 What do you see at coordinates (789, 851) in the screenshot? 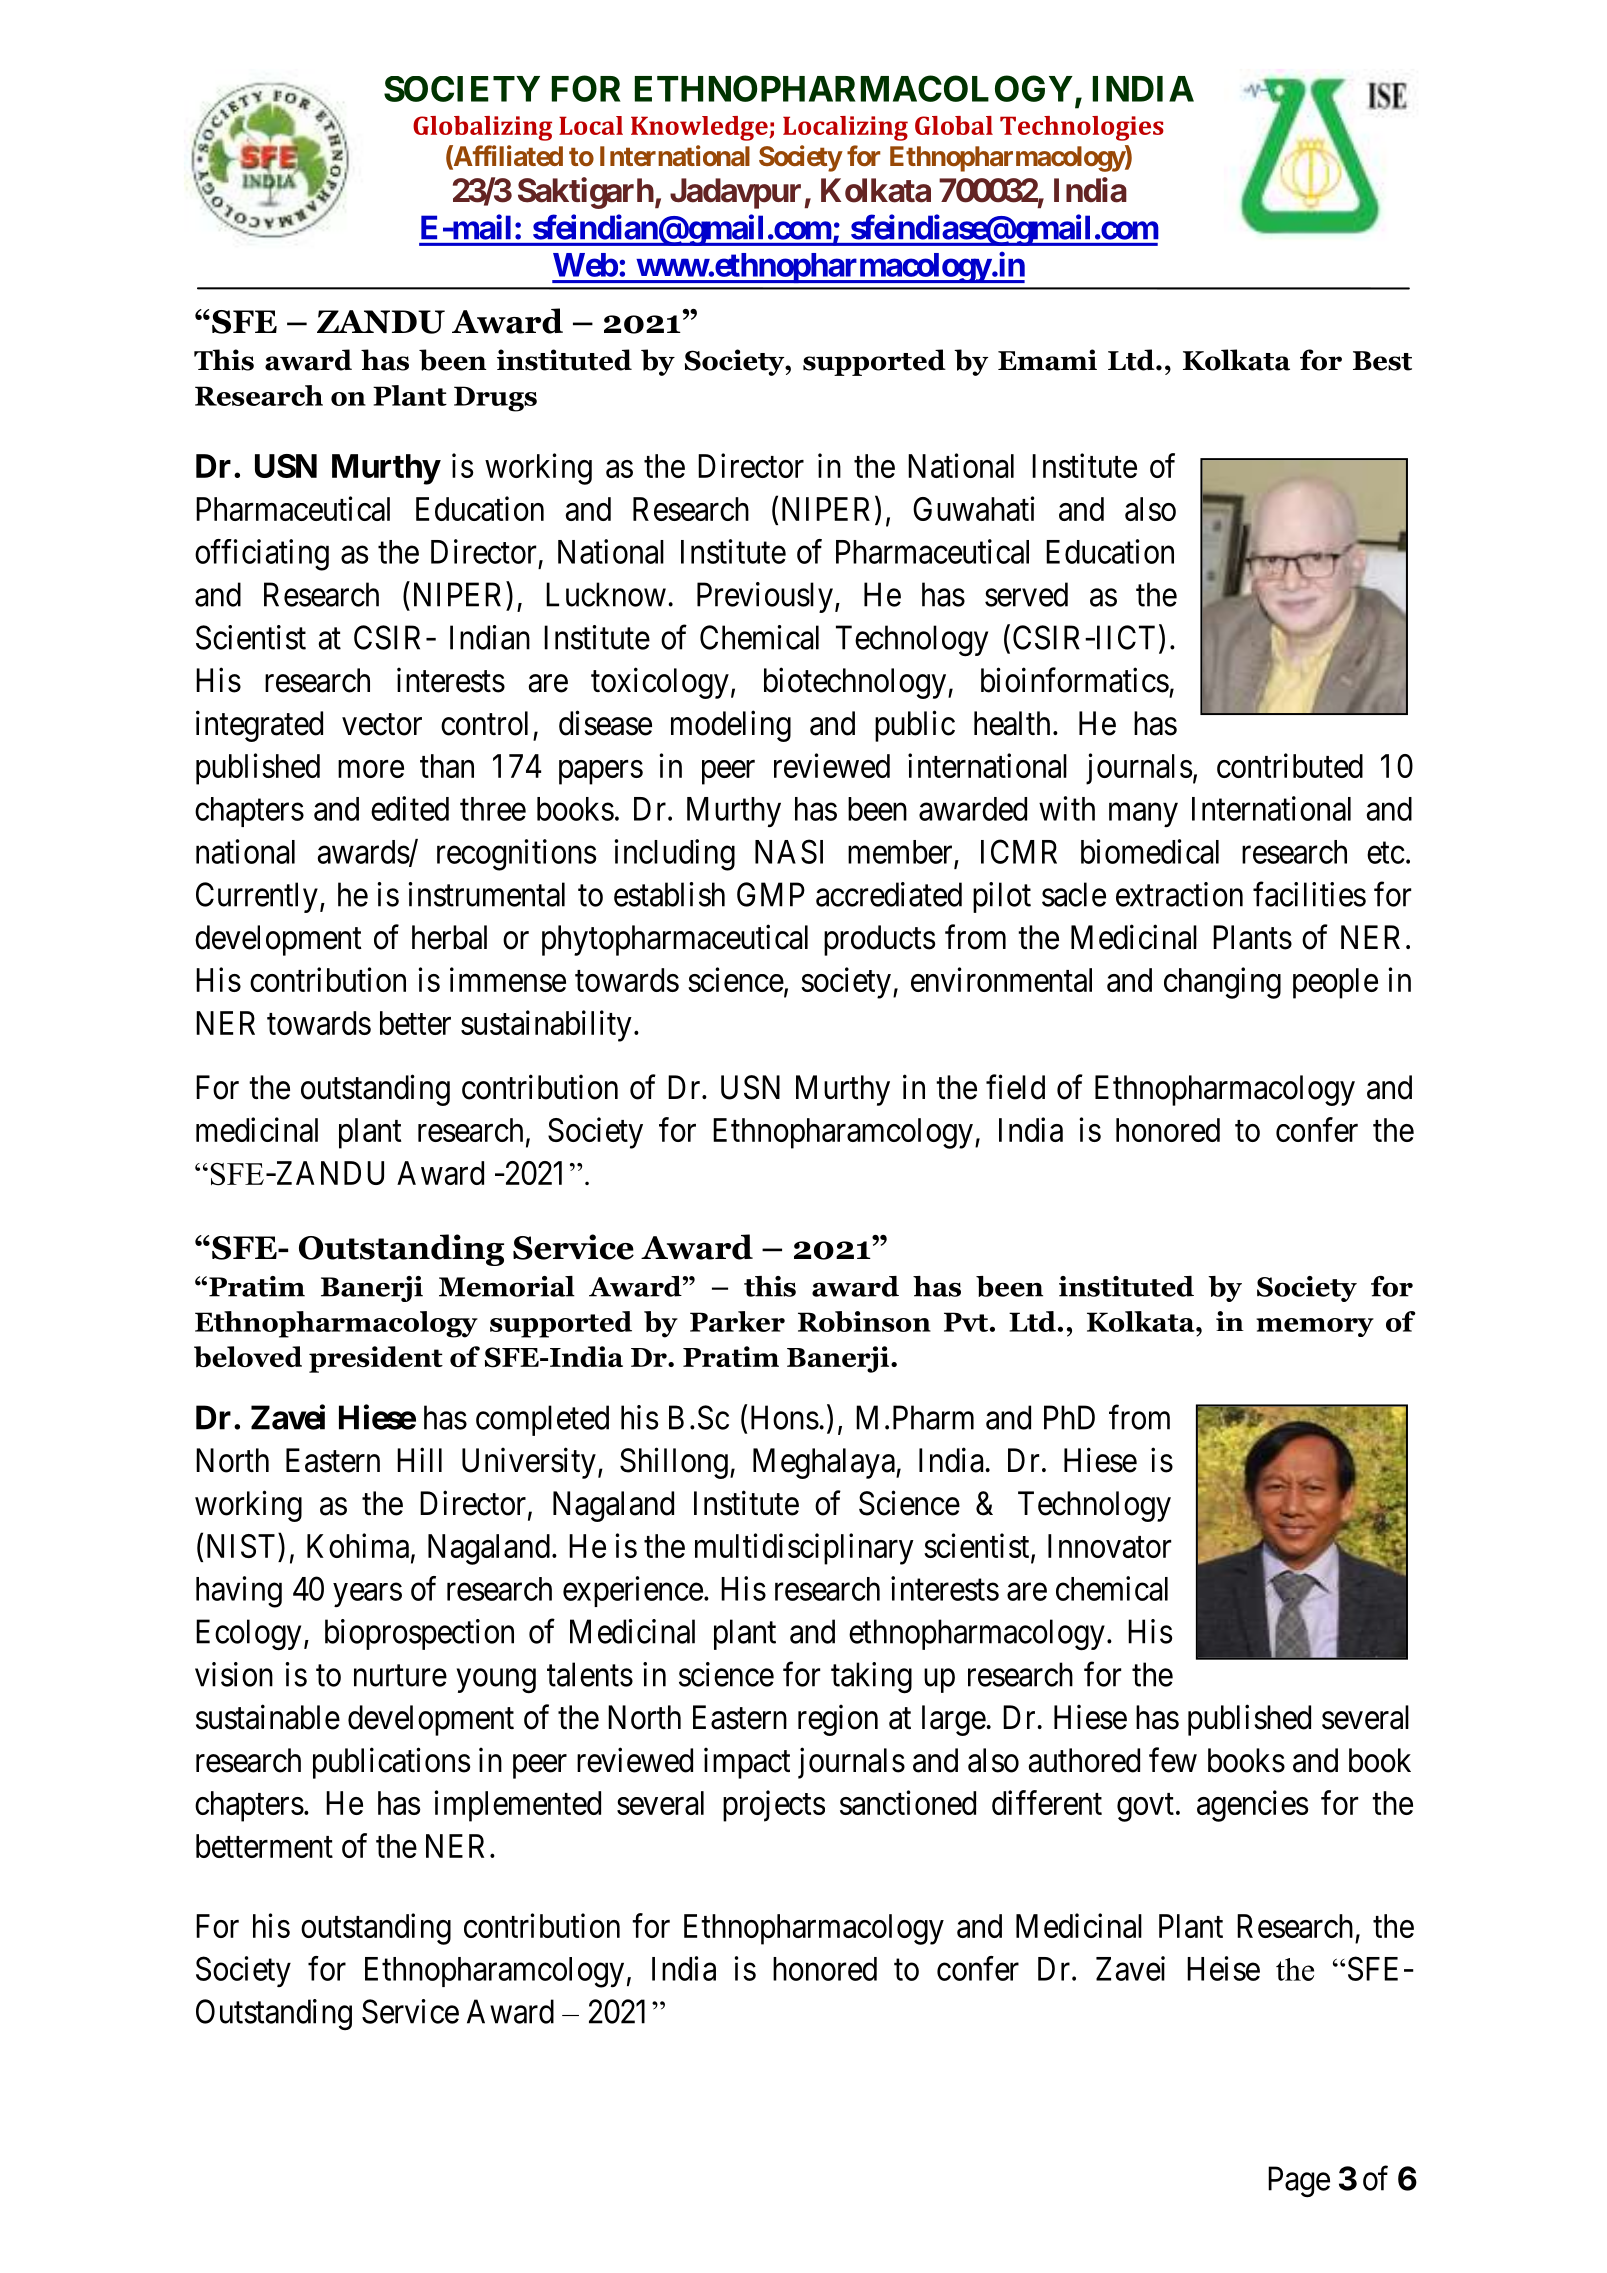
I see `NASI` at bounding box center [789, 851].
